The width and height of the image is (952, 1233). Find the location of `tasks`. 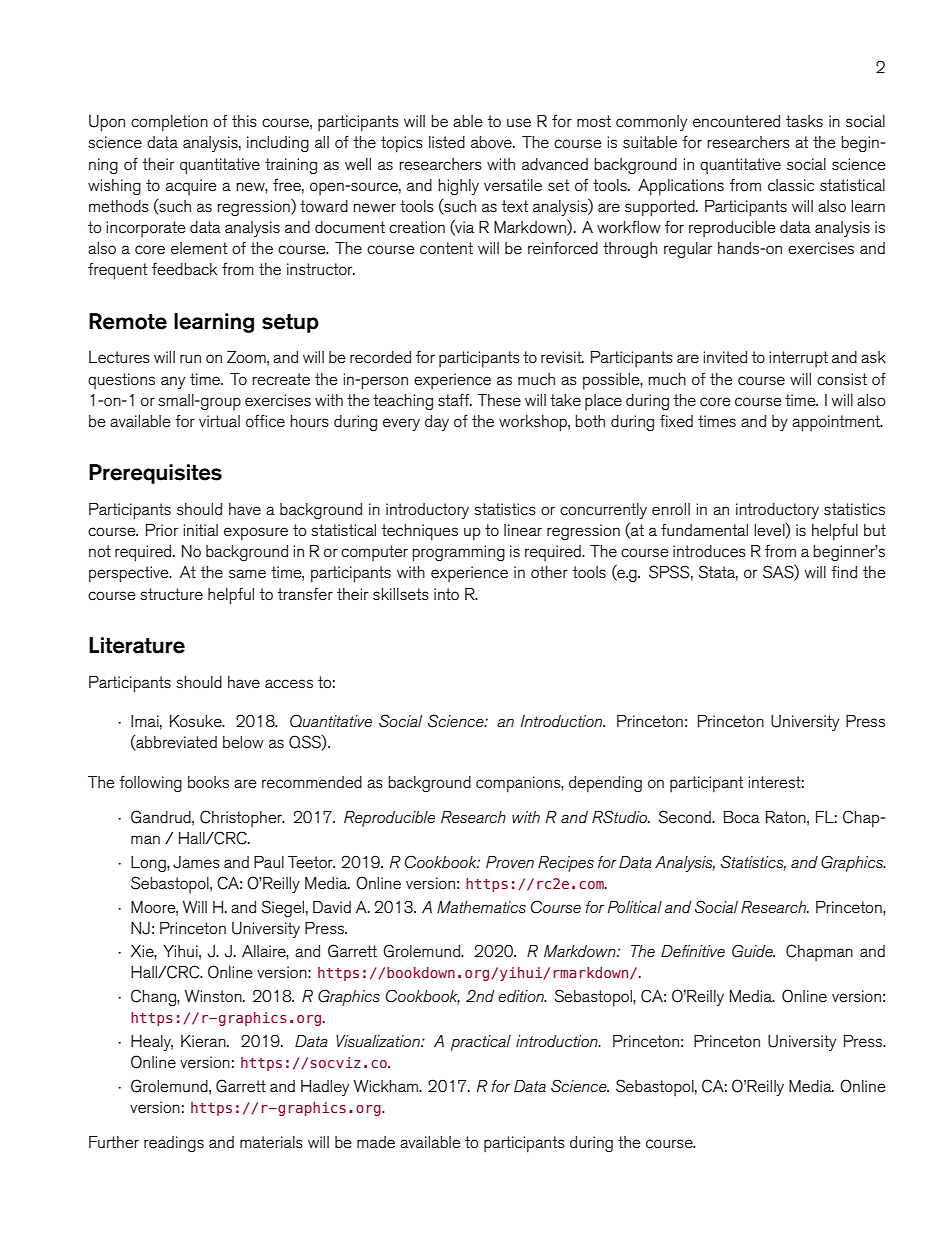

tasks is located at coordinates (804, 121).
